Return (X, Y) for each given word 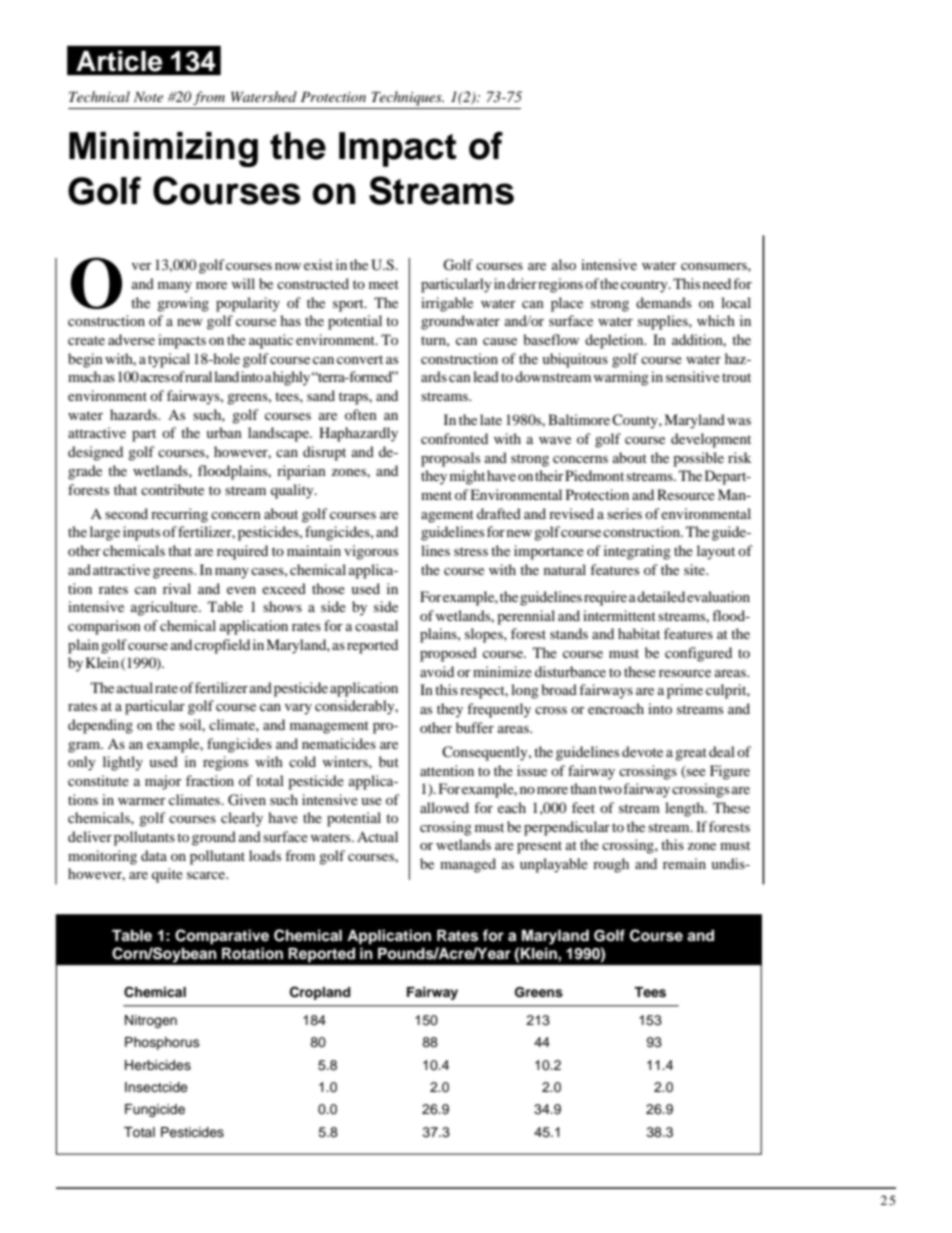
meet (384, 284)
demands (663, 302)
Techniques (407, 98)
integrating (637, 552)
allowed (444, 807)
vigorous (371, 552)
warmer (142, 801)
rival (177, 588)
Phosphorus (162, 1043)
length (685, 809)
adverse (131, 339)
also (564, 264)
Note (148, 96)
